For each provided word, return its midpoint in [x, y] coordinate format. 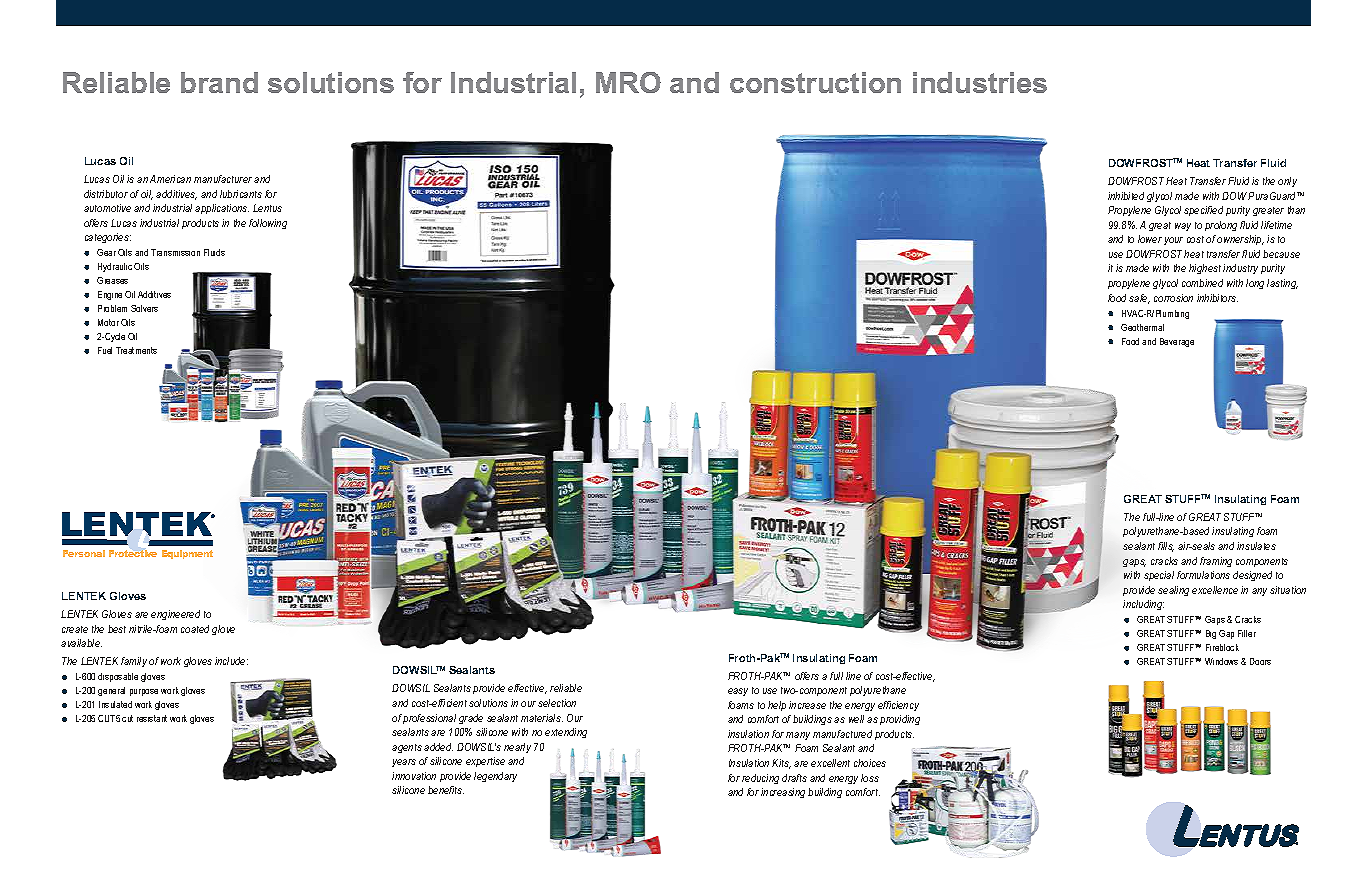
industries [980, 82]
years [404, 763]
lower [1150, 239]
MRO [628, 82]
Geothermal [1142, 327]
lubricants [241, 194]
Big [1211, 634]
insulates [1256, 546]
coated [195, 629]
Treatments [136, 350]
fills [1166, 547]
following [268, 224]
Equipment [187, 554]
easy [738, 692]
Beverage [1177, 342]
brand [219, 82]
